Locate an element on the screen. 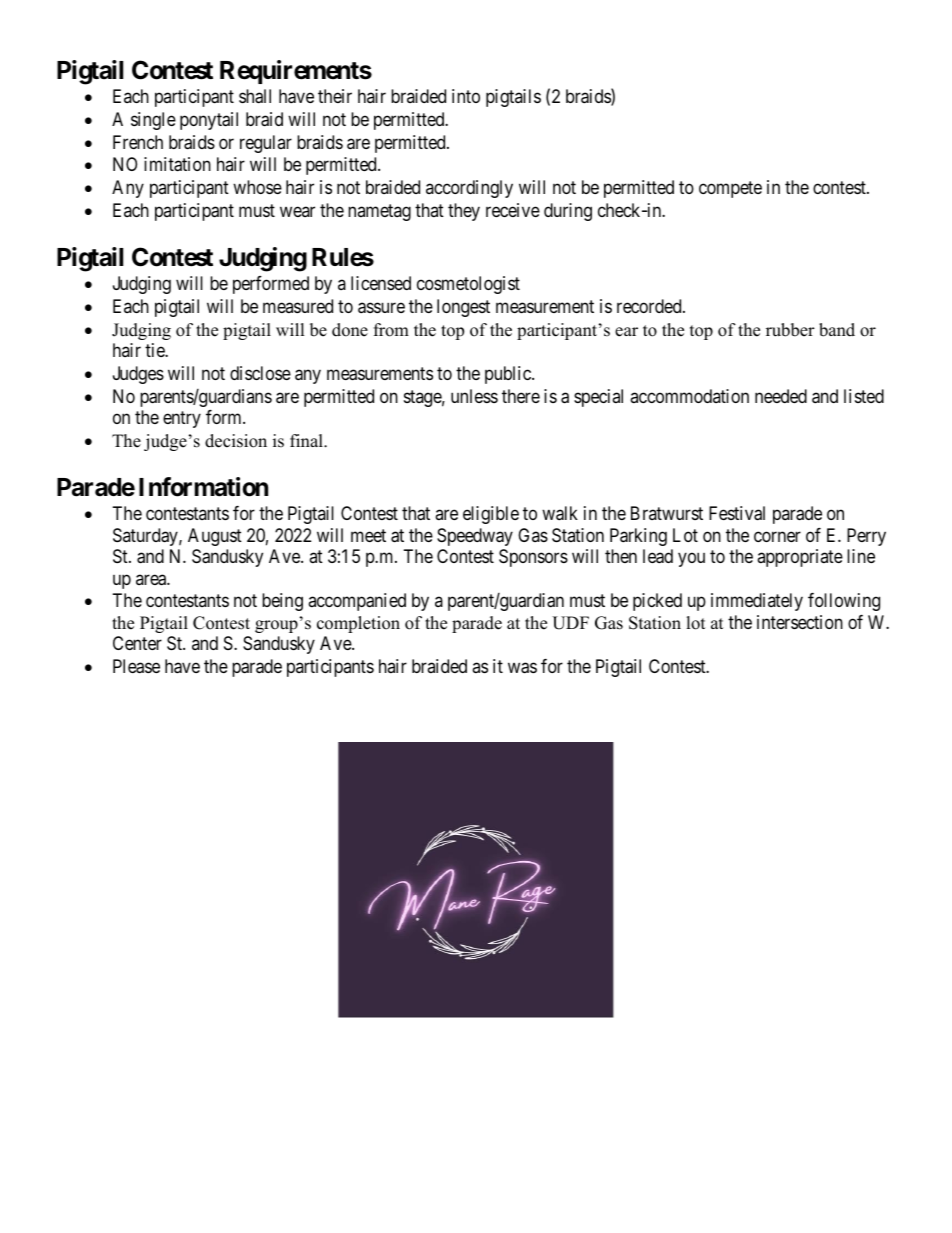 The image size is (952, 1233). Festival is located at coordinates (737, 513).
